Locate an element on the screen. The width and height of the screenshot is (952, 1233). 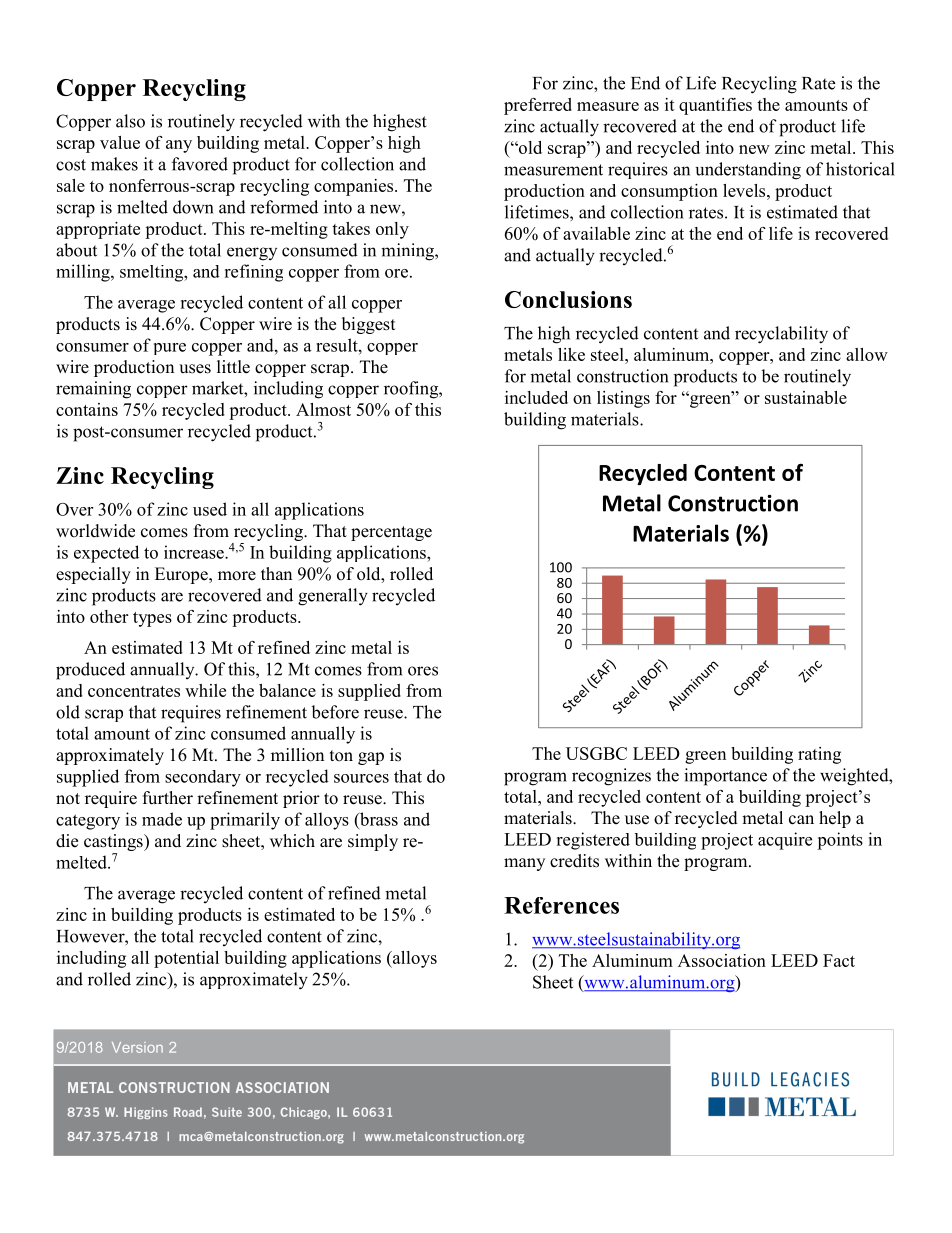
included is located at coordinates (536, 397).
